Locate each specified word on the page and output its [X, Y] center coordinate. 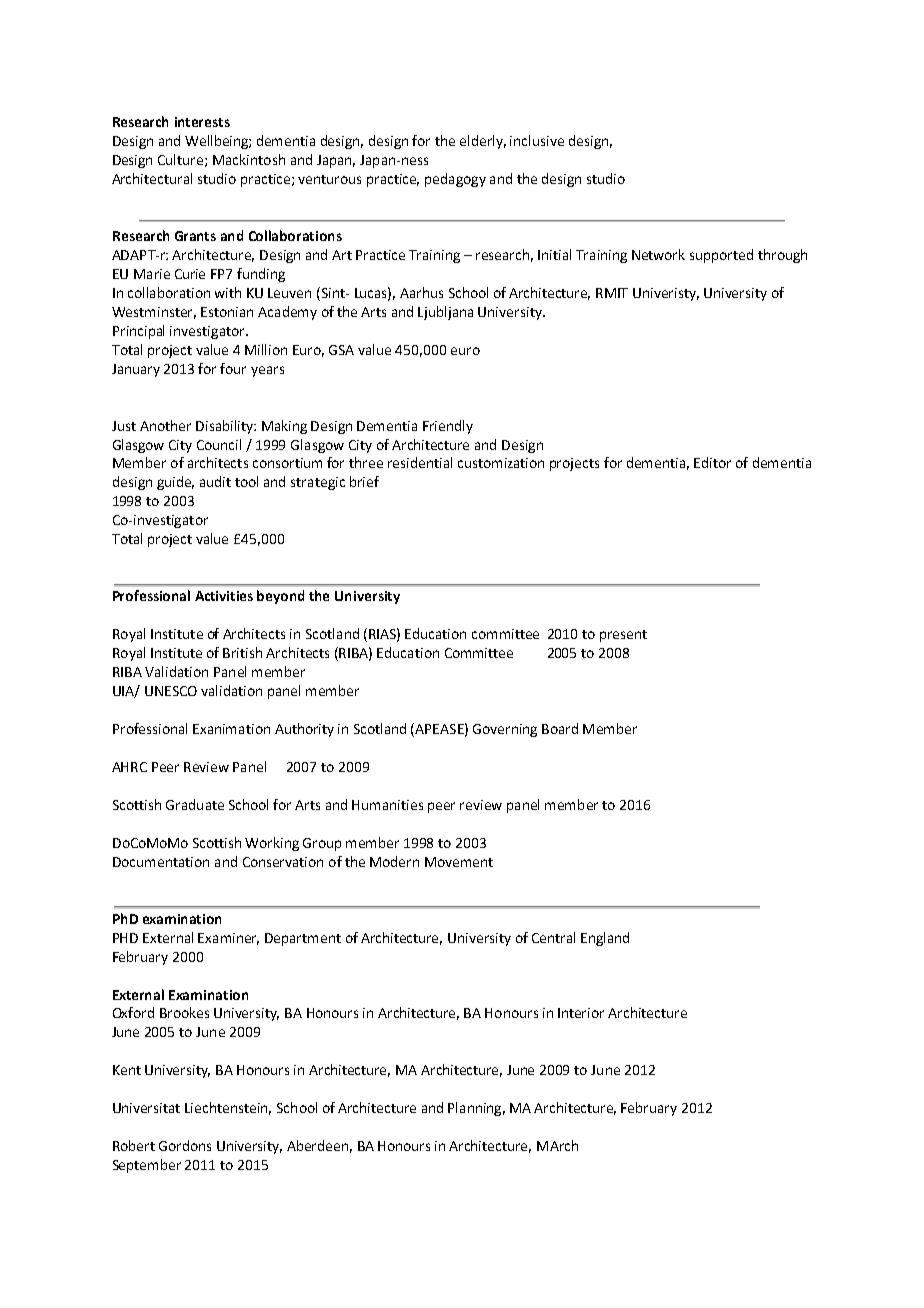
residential [420, 462]
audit [215, 481]
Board [560, 728]
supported [721, 256]
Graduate [195, 804]
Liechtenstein [228, 1108]
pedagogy [455, 180]
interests [202, 122]
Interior [581, 1013]
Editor [712, 462]
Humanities [387, 805]
